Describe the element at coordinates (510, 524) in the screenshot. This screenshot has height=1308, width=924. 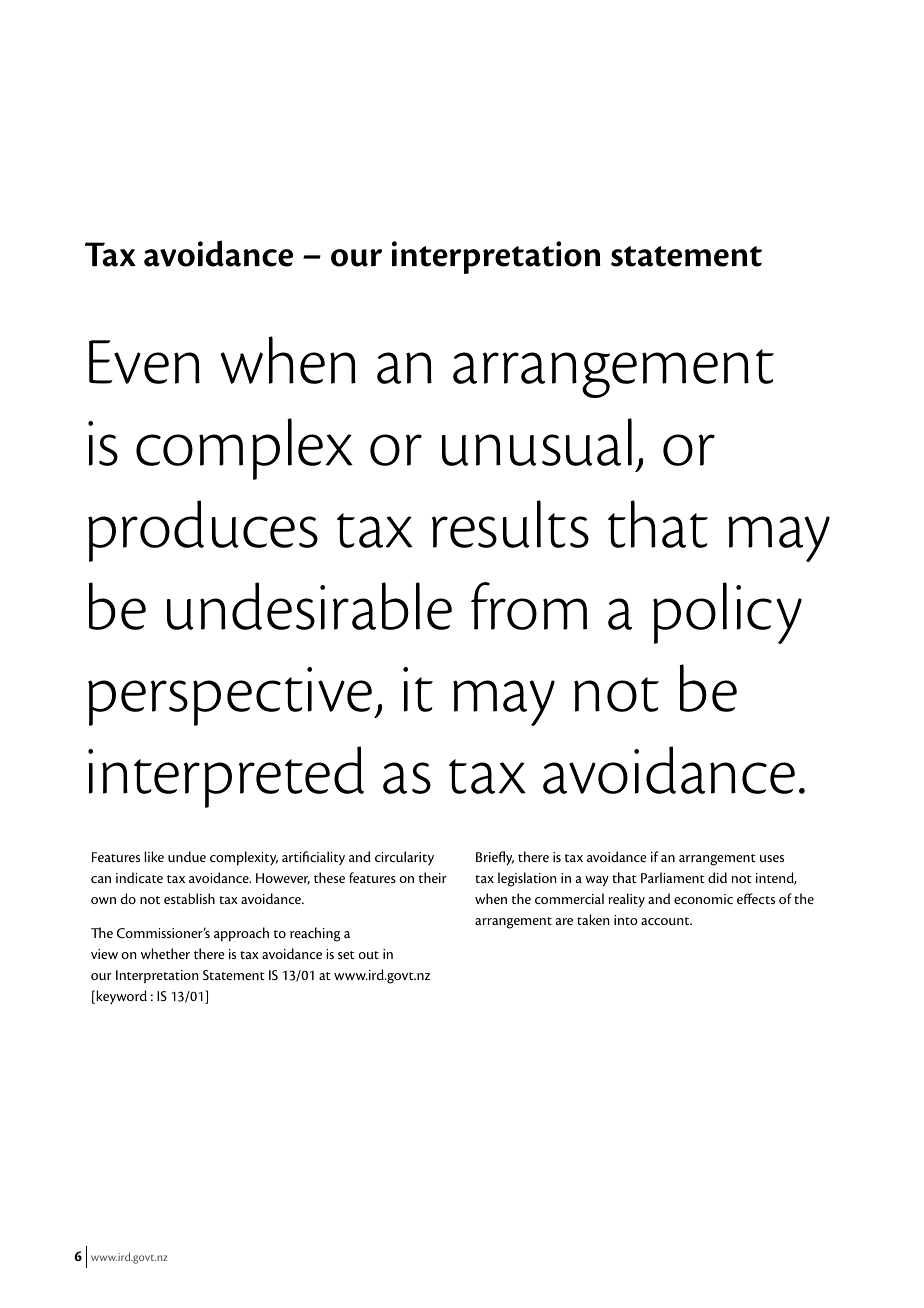
I see `results` at that location.
